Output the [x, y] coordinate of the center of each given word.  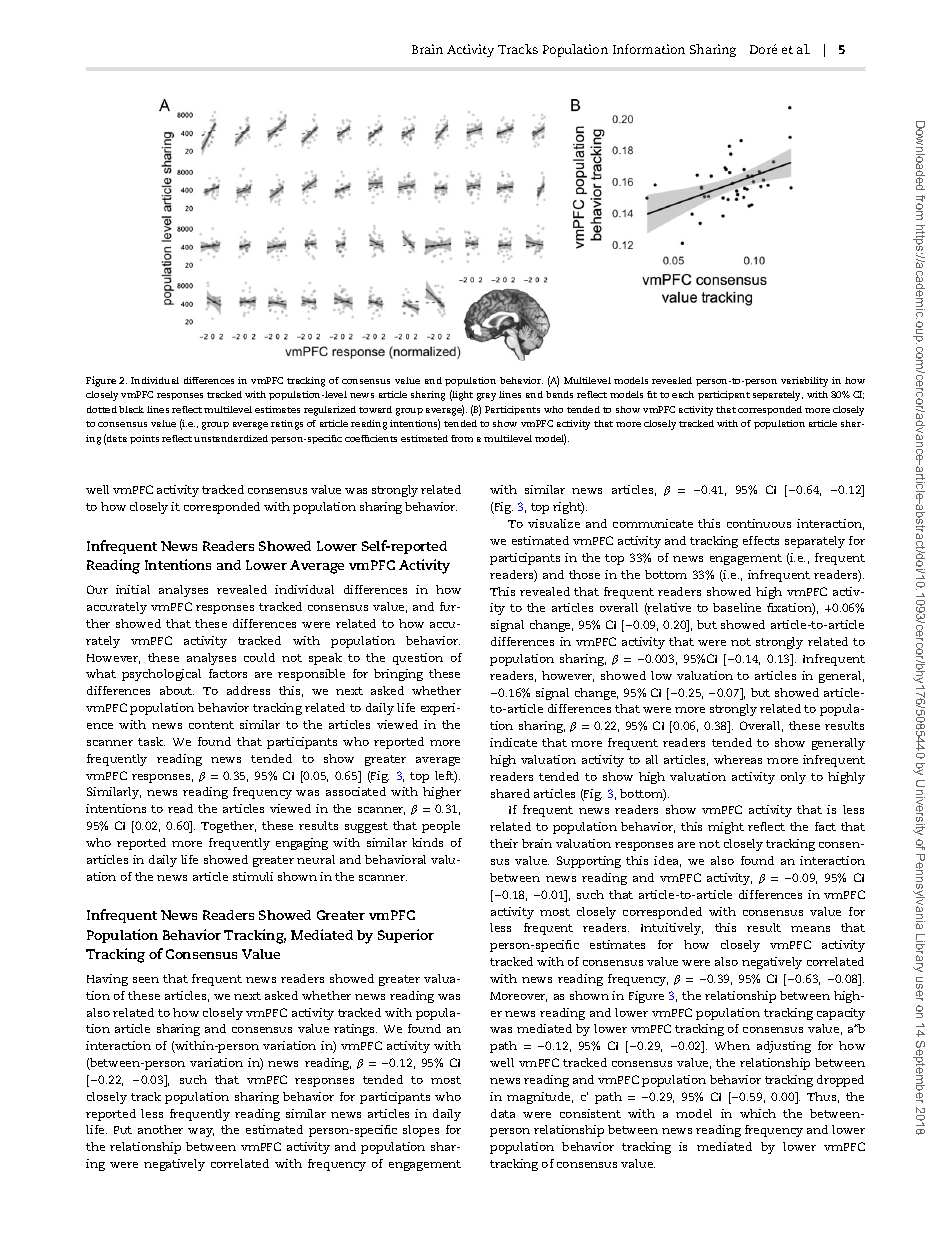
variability [804, 382]
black [131, 409]
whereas [738, 759]
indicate [513, 742]
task [151, 741]
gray [486, 397]
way [201, 1132]
